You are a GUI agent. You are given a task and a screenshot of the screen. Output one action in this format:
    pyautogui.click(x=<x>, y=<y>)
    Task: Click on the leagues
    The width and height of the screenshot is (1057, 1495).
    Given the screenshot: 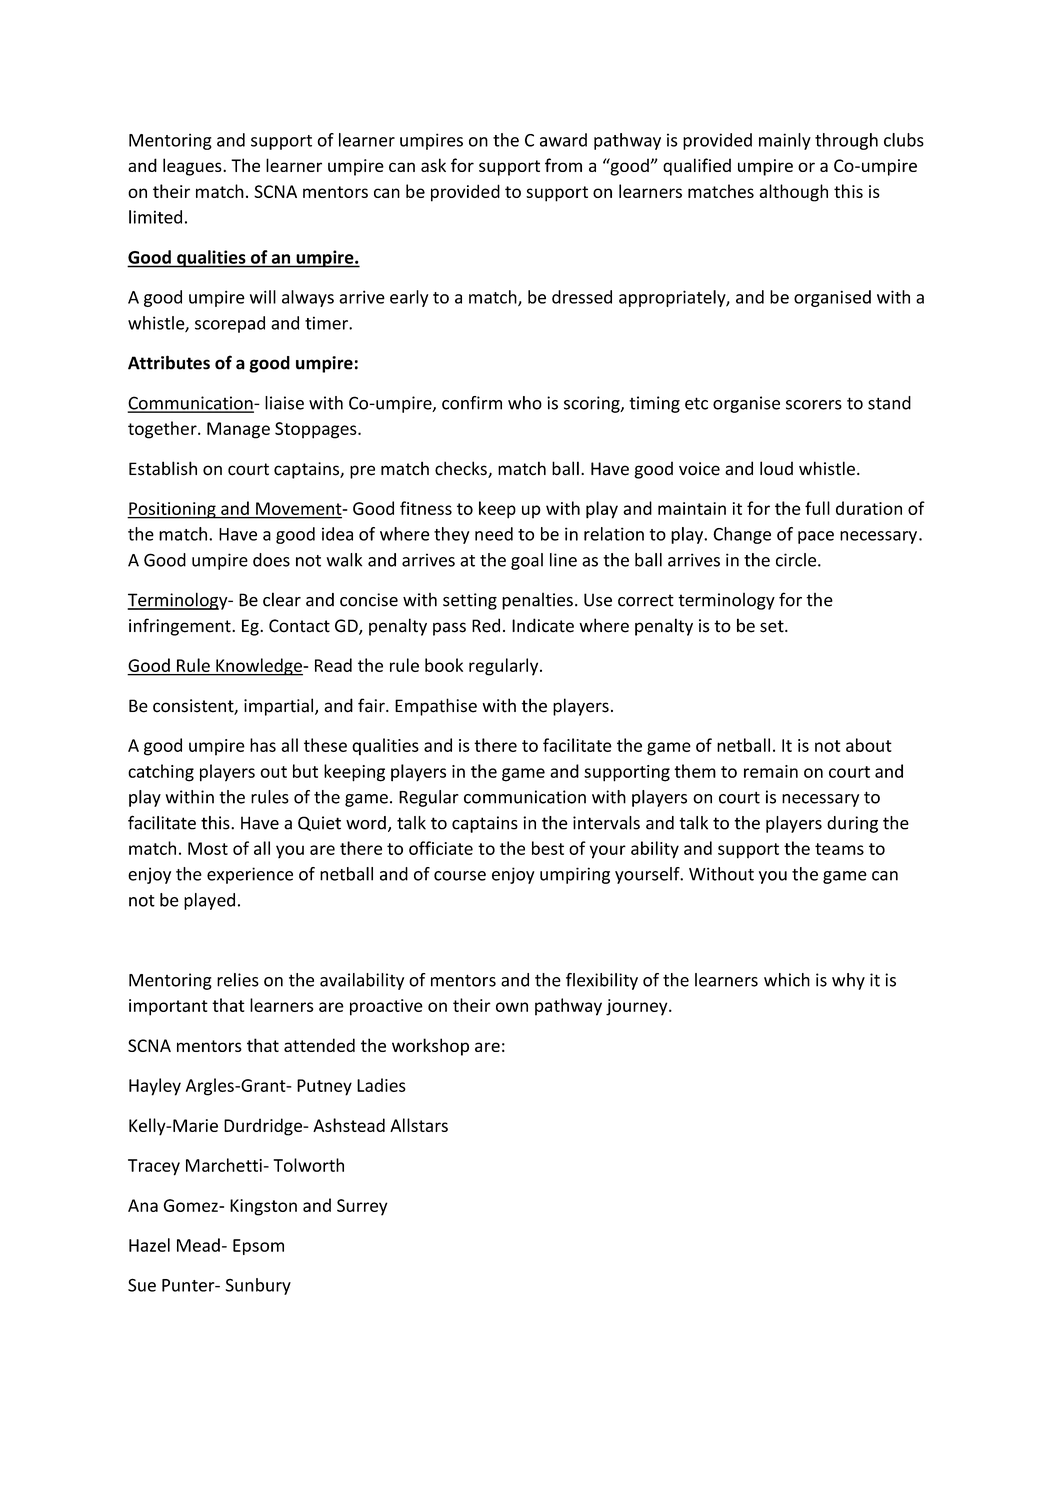 What is the action you would take?
    pyautogui.click(x=193, y=167)
